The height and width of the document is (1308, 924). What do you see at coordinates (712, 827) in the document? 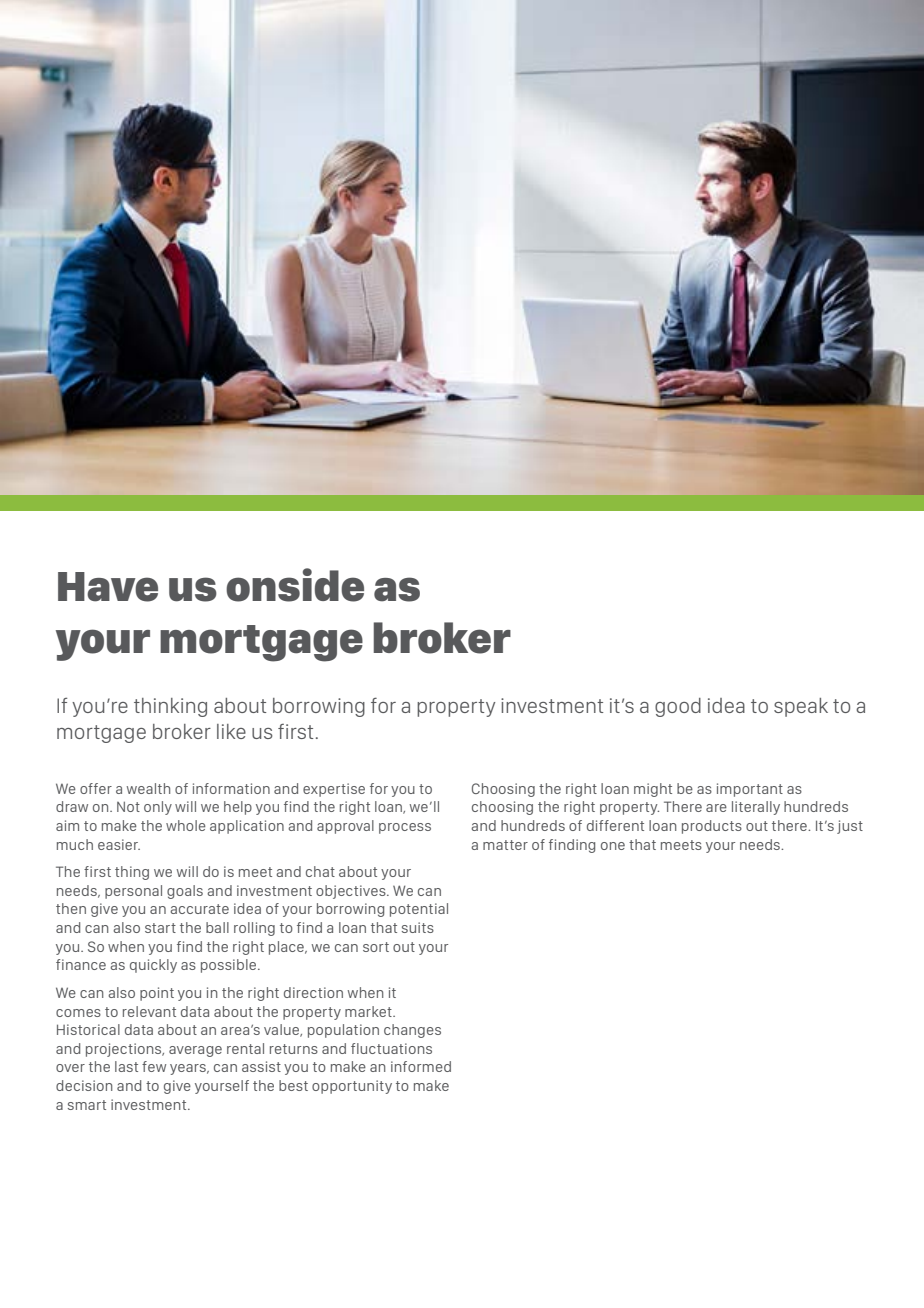
I see `products` at bounding box center [712, 827].
